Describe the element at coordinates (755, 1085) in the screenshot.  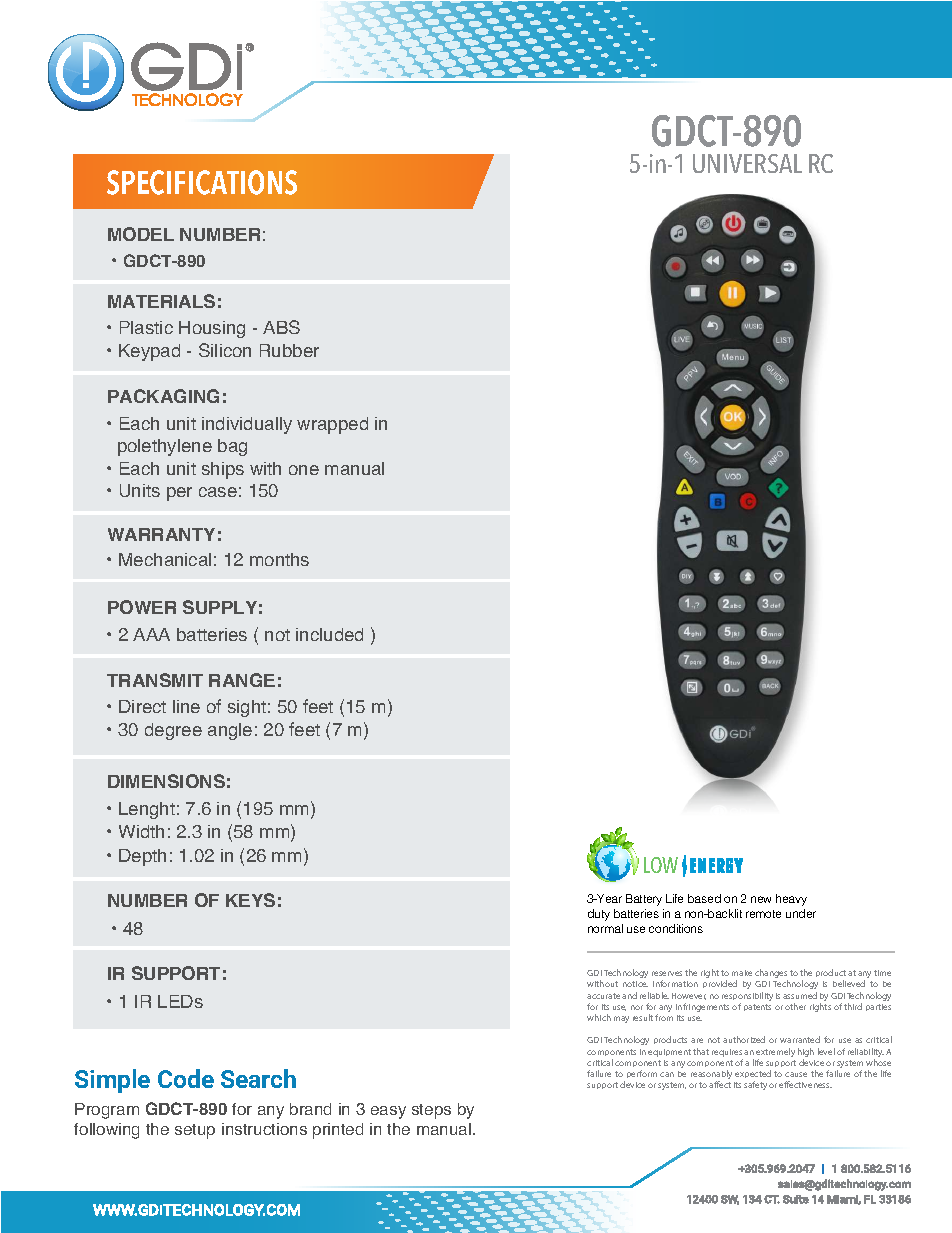
I see `safety` at that location.
